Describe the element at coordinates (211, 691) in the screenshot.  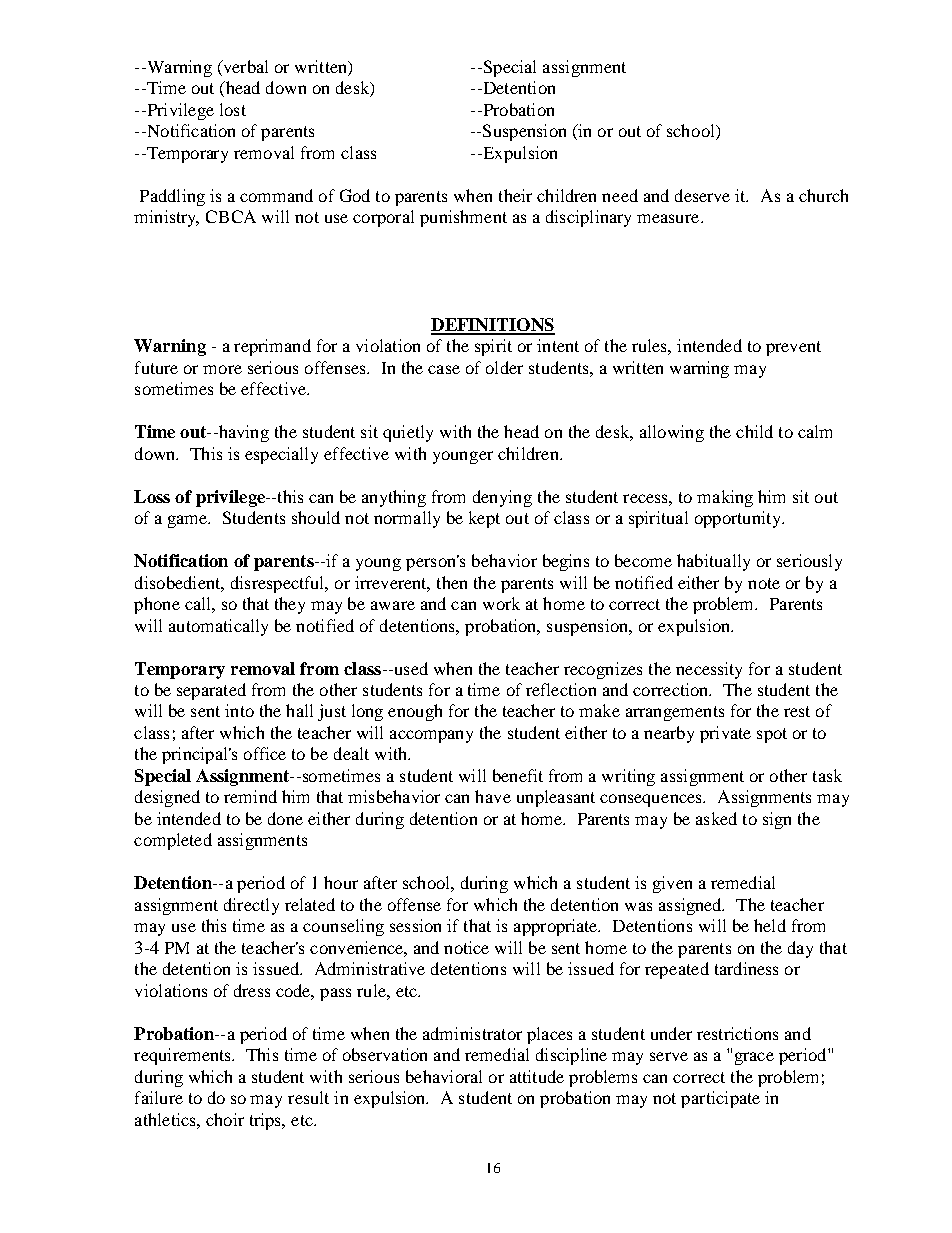
I see `separated` at that location.
